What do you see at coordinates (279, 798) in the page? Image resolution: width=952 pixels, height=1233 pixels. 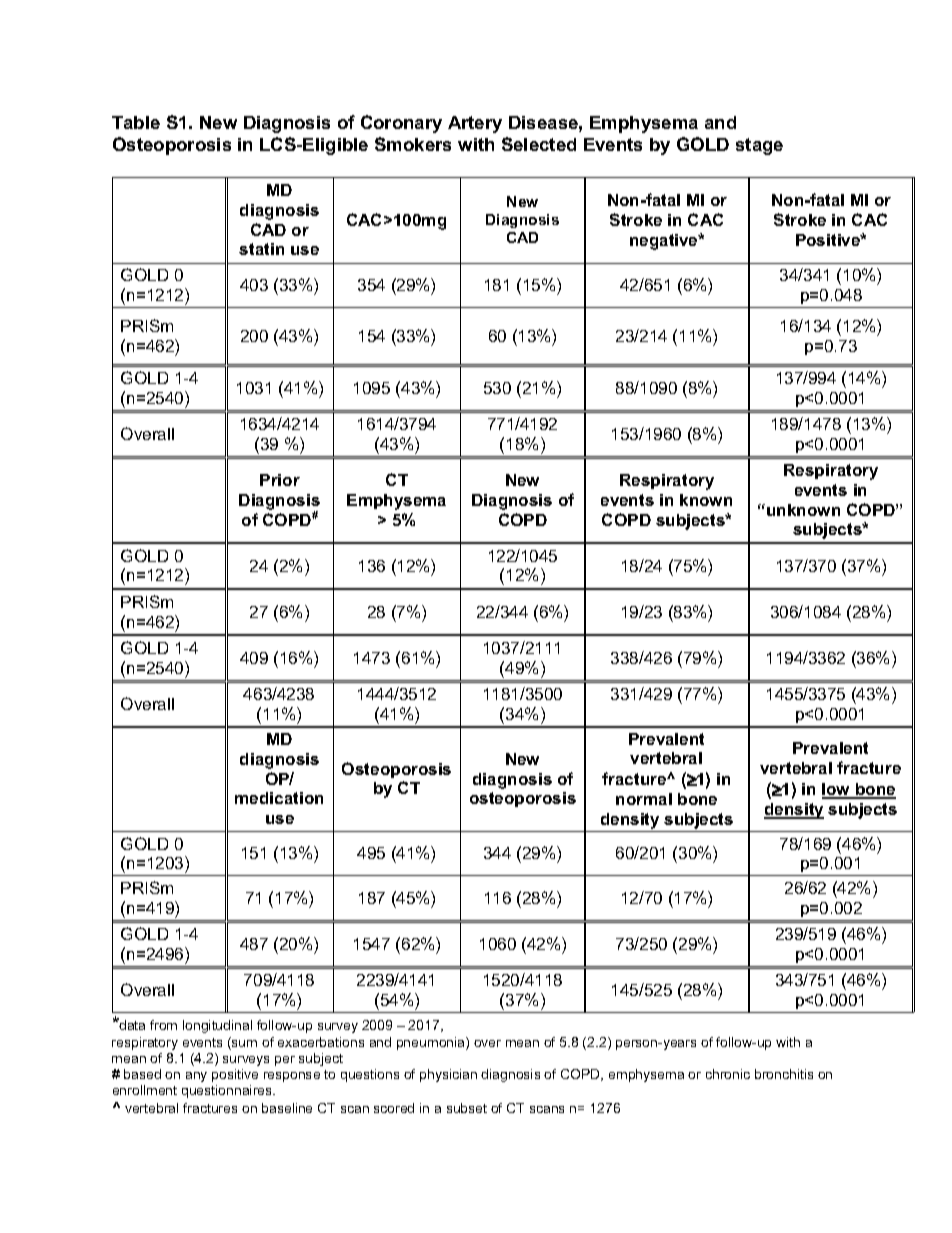 I see `medication` at bounding box center [279, 798].
